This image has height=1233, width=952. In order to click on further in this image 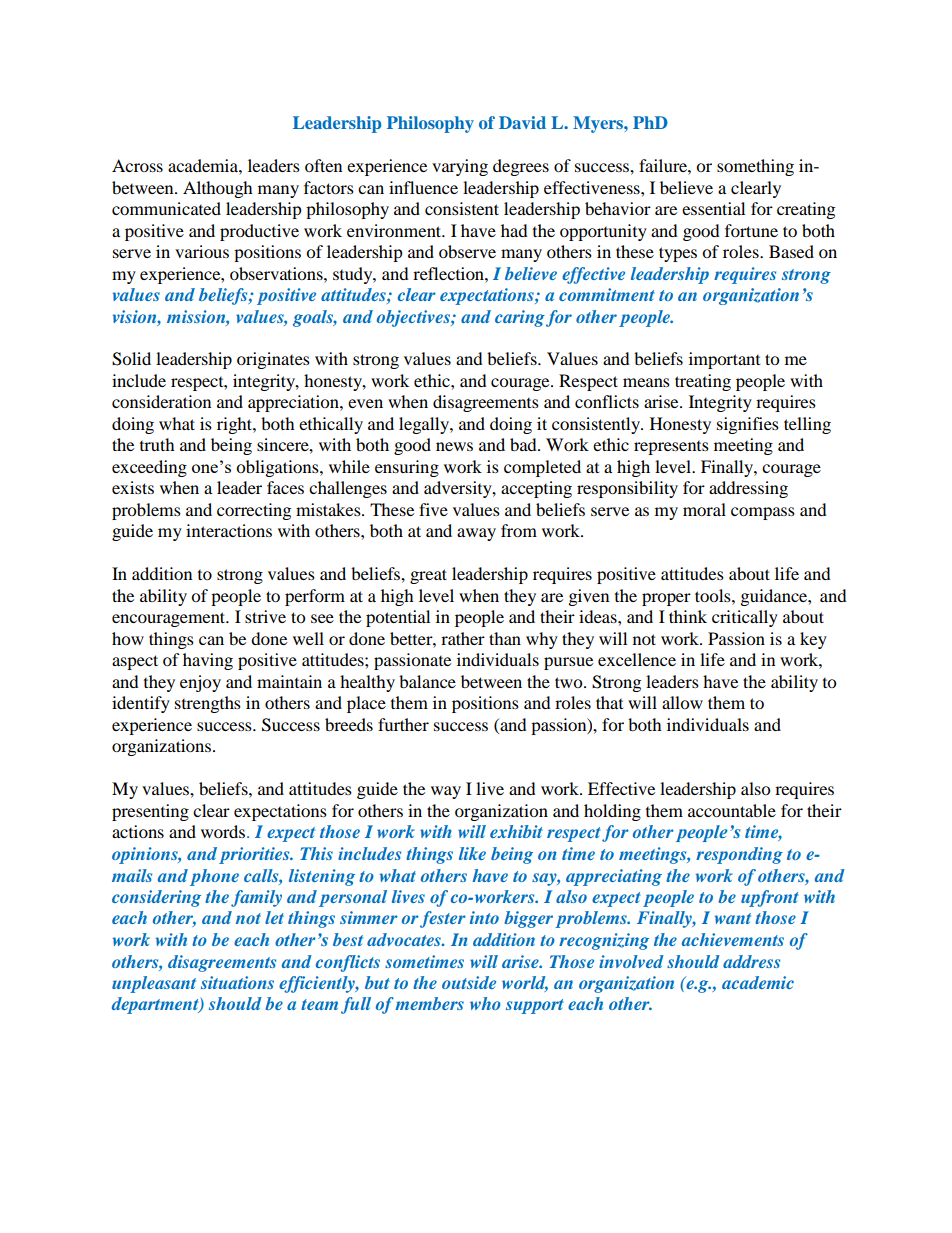, I will do `click(403, 724)`.
